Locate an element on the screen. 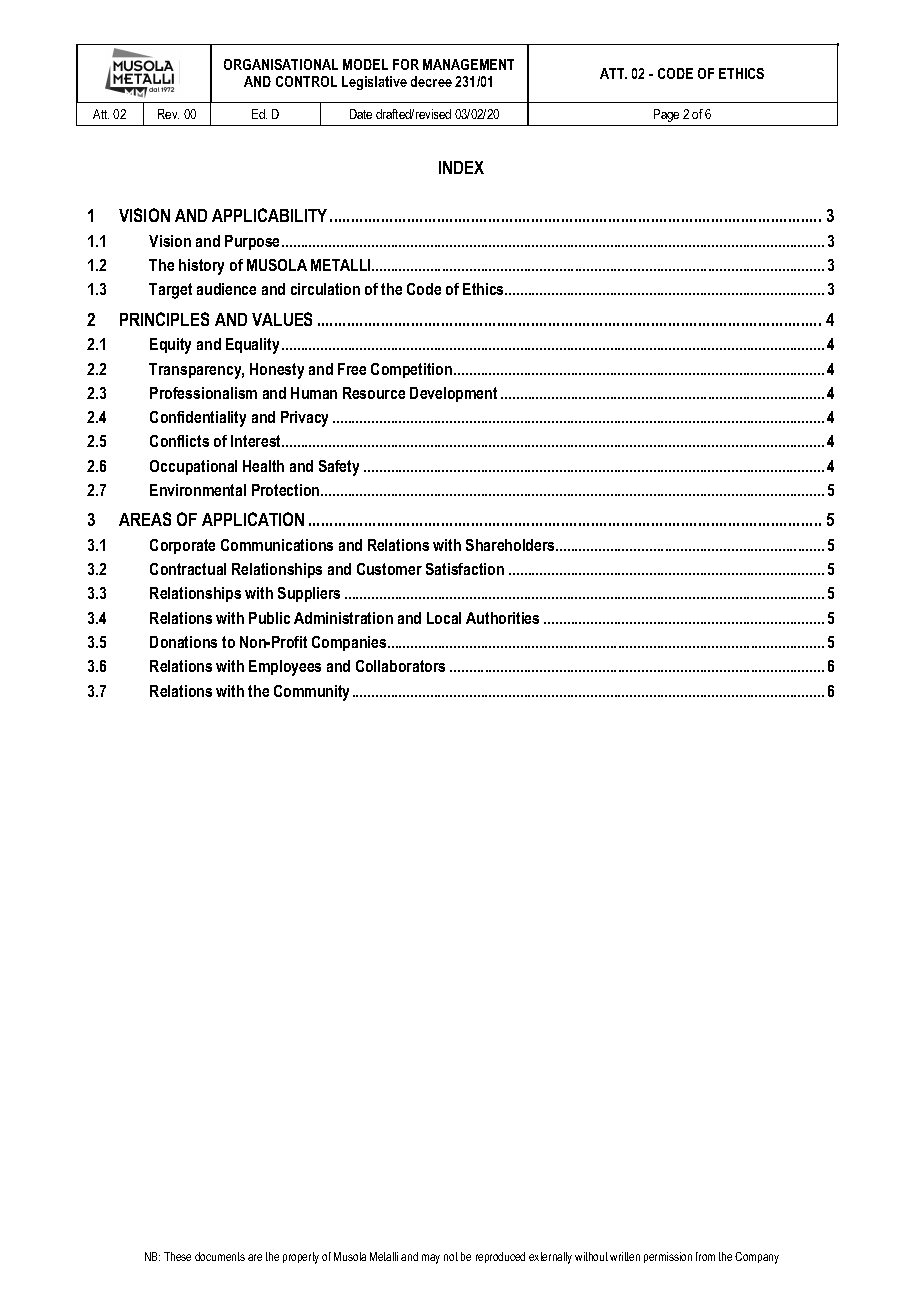  decree is located at coordinates (431, 81).
